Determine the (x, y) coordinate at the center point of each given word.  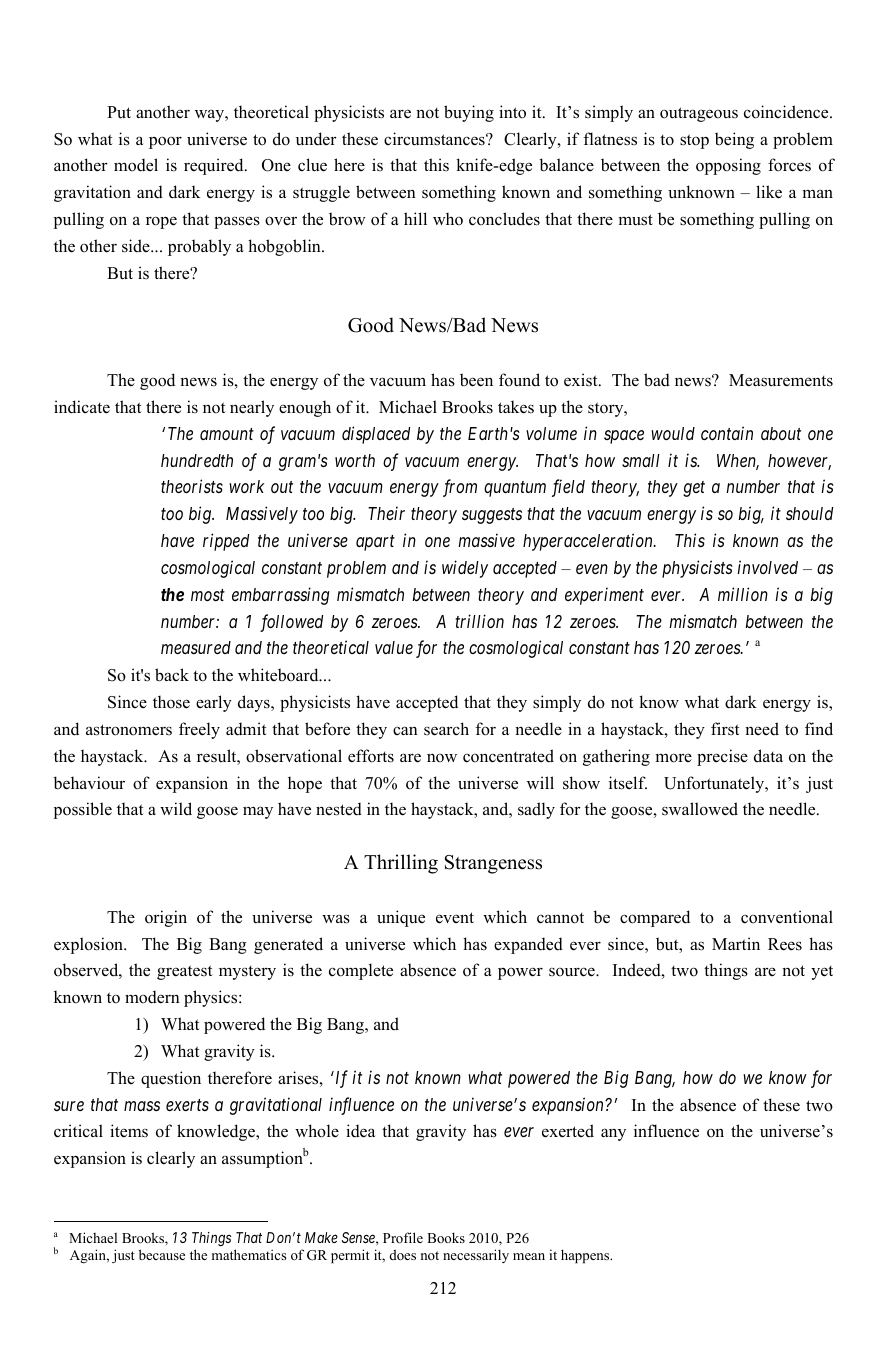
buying (469, 113)
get (694, 489)
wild (176, 809)
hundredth (197, 460)
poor (165, 142)
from (460, 488)
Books (446, 1237)
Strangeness (493, 864)
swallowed (700, 809)
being (734, 140)
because (162, 1254)
